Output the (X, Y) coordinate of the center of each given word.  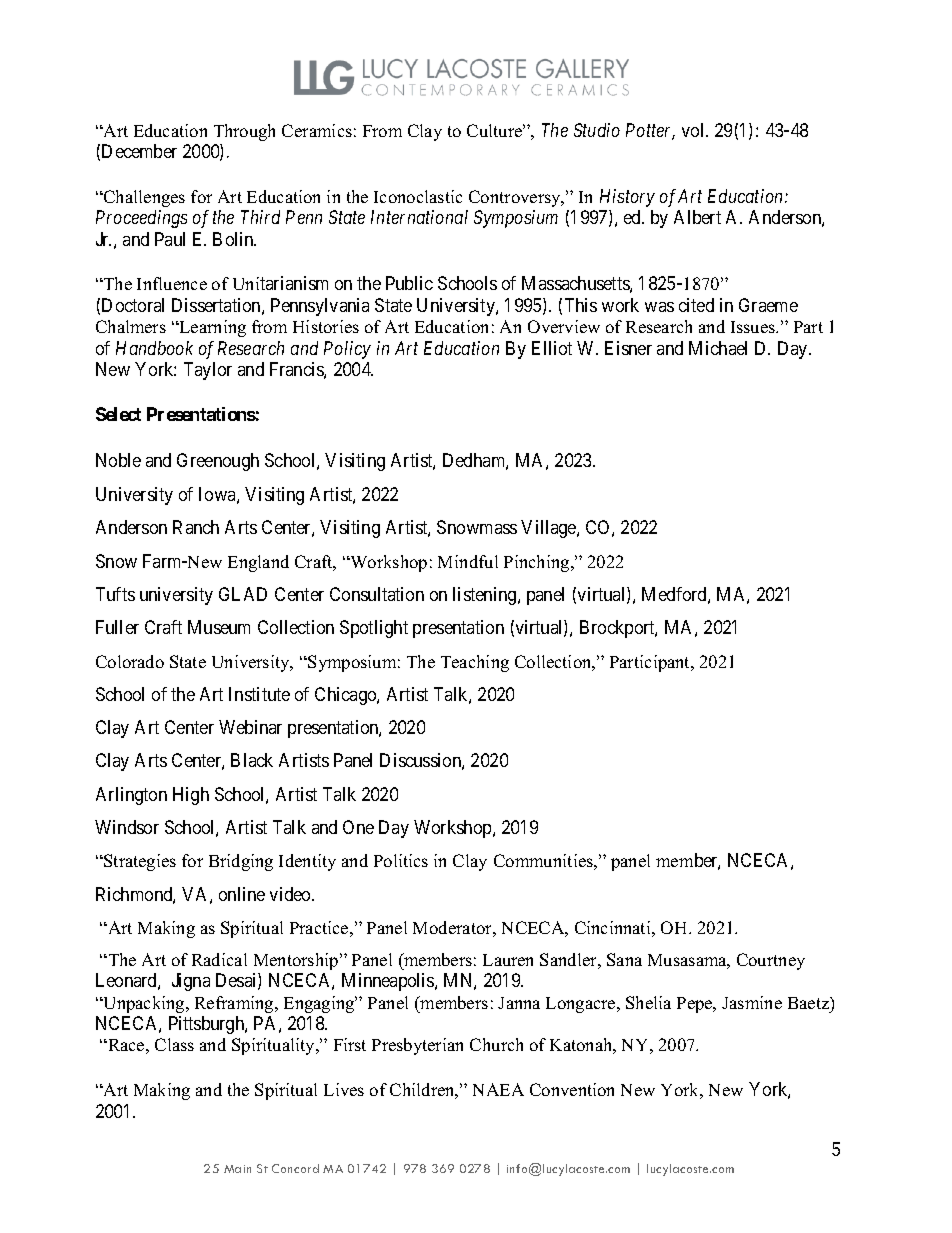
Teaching (475, 663)
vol (695, 130)
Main (237, 1169)
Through (244, 132)
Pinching (538, 563)
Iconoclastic (418, 196)
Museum (219, 627)
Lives (344, 1089)
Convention (572, 1089)
